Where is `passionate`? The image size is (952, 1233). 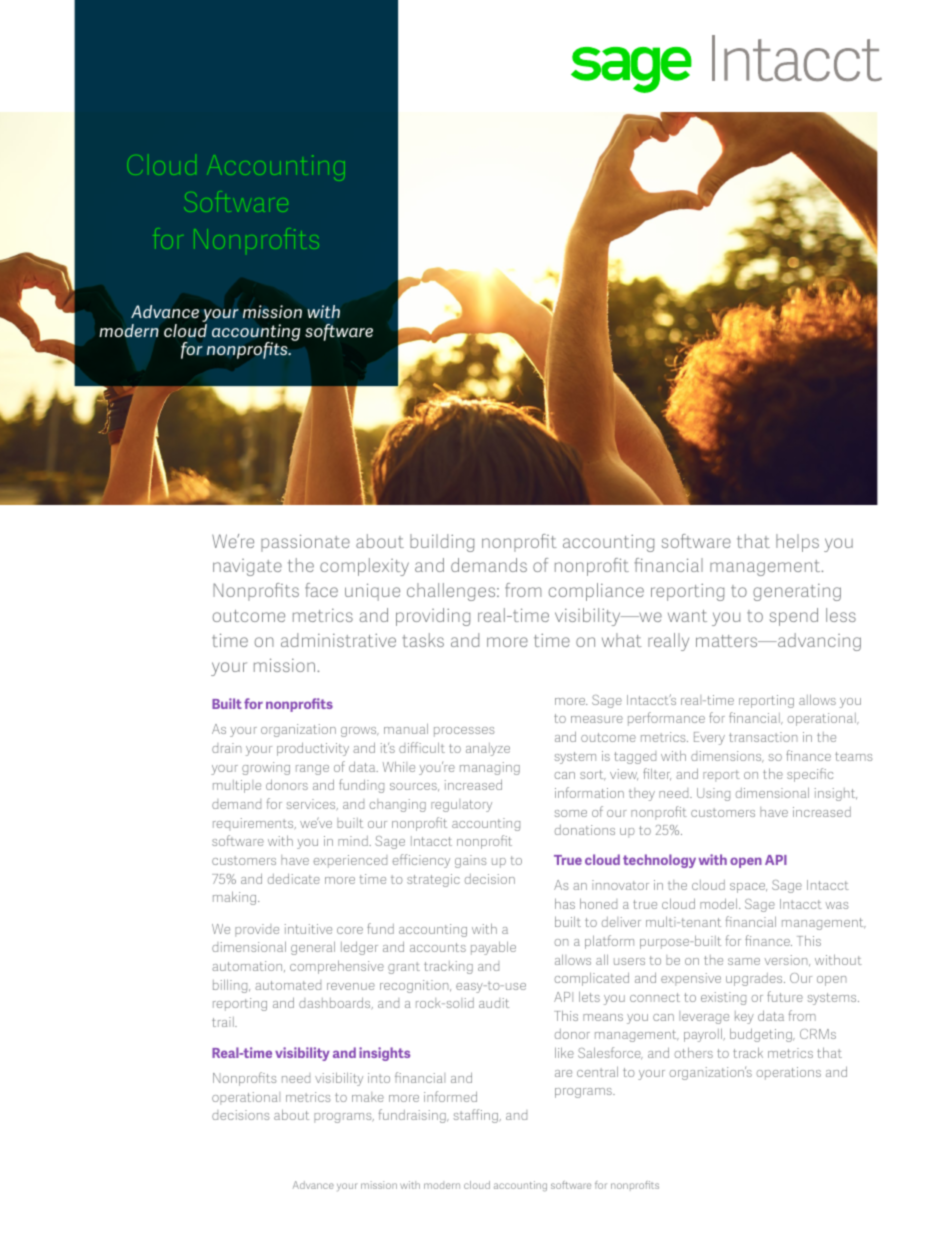
passionate is located at coordinates (305, 543).
